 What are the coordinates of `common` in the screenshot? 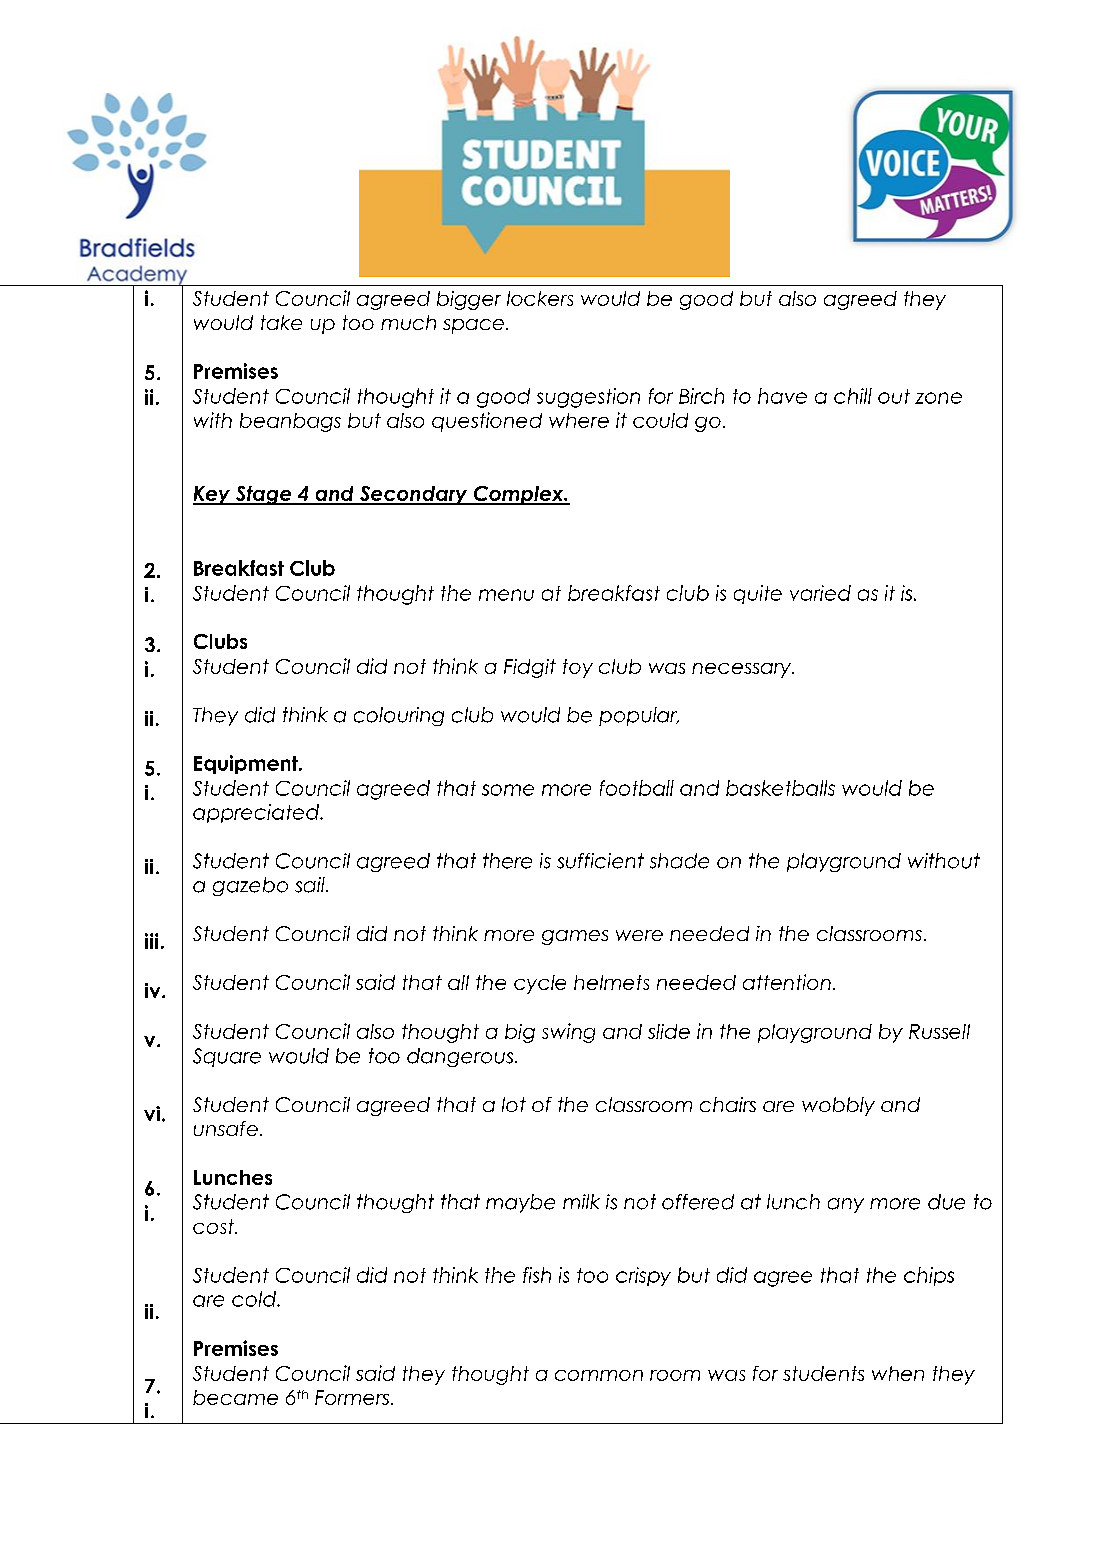 It's located at (599, 1375).
